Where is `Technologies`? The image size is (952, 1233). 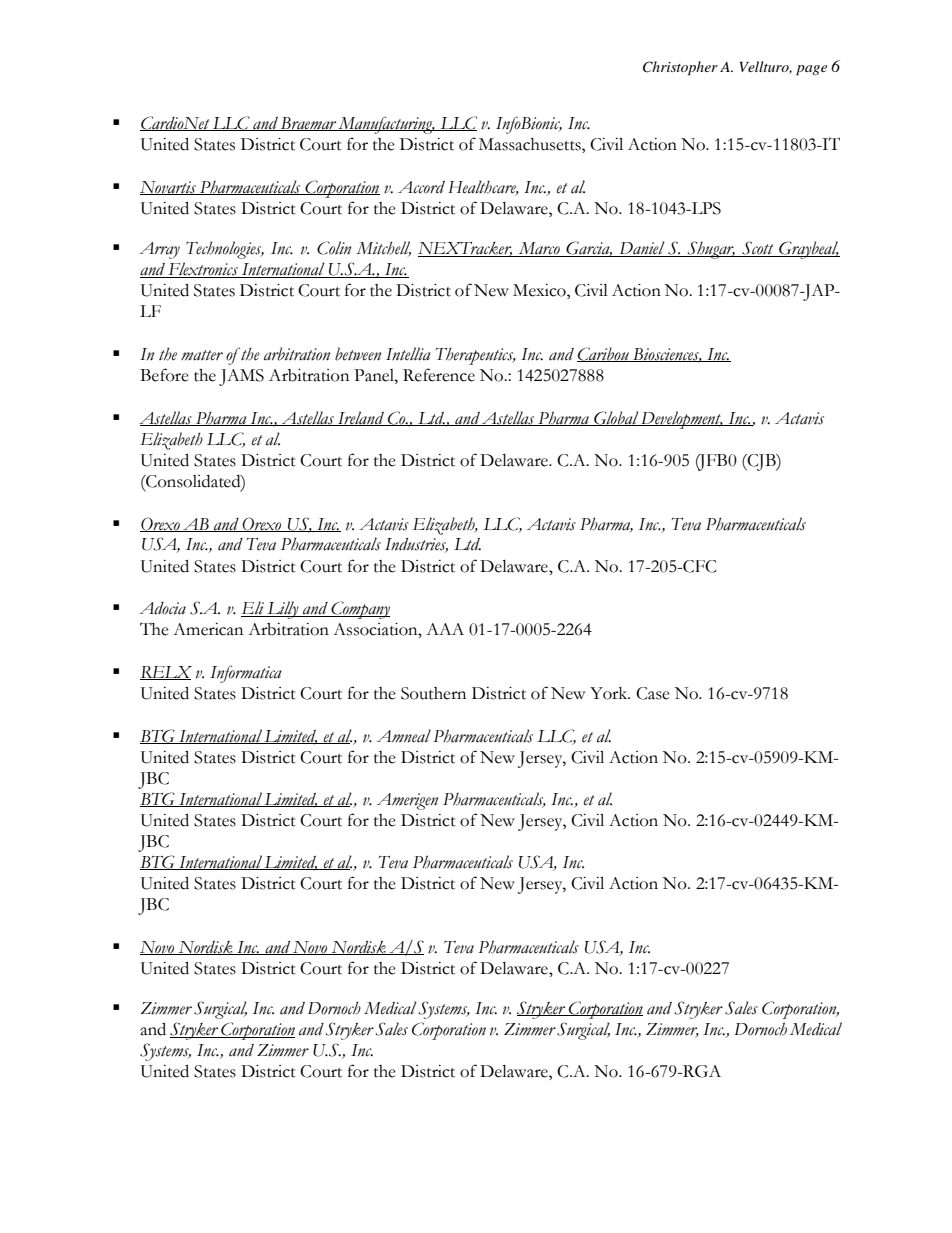
Technologies is located at coordinates (225, 250).
